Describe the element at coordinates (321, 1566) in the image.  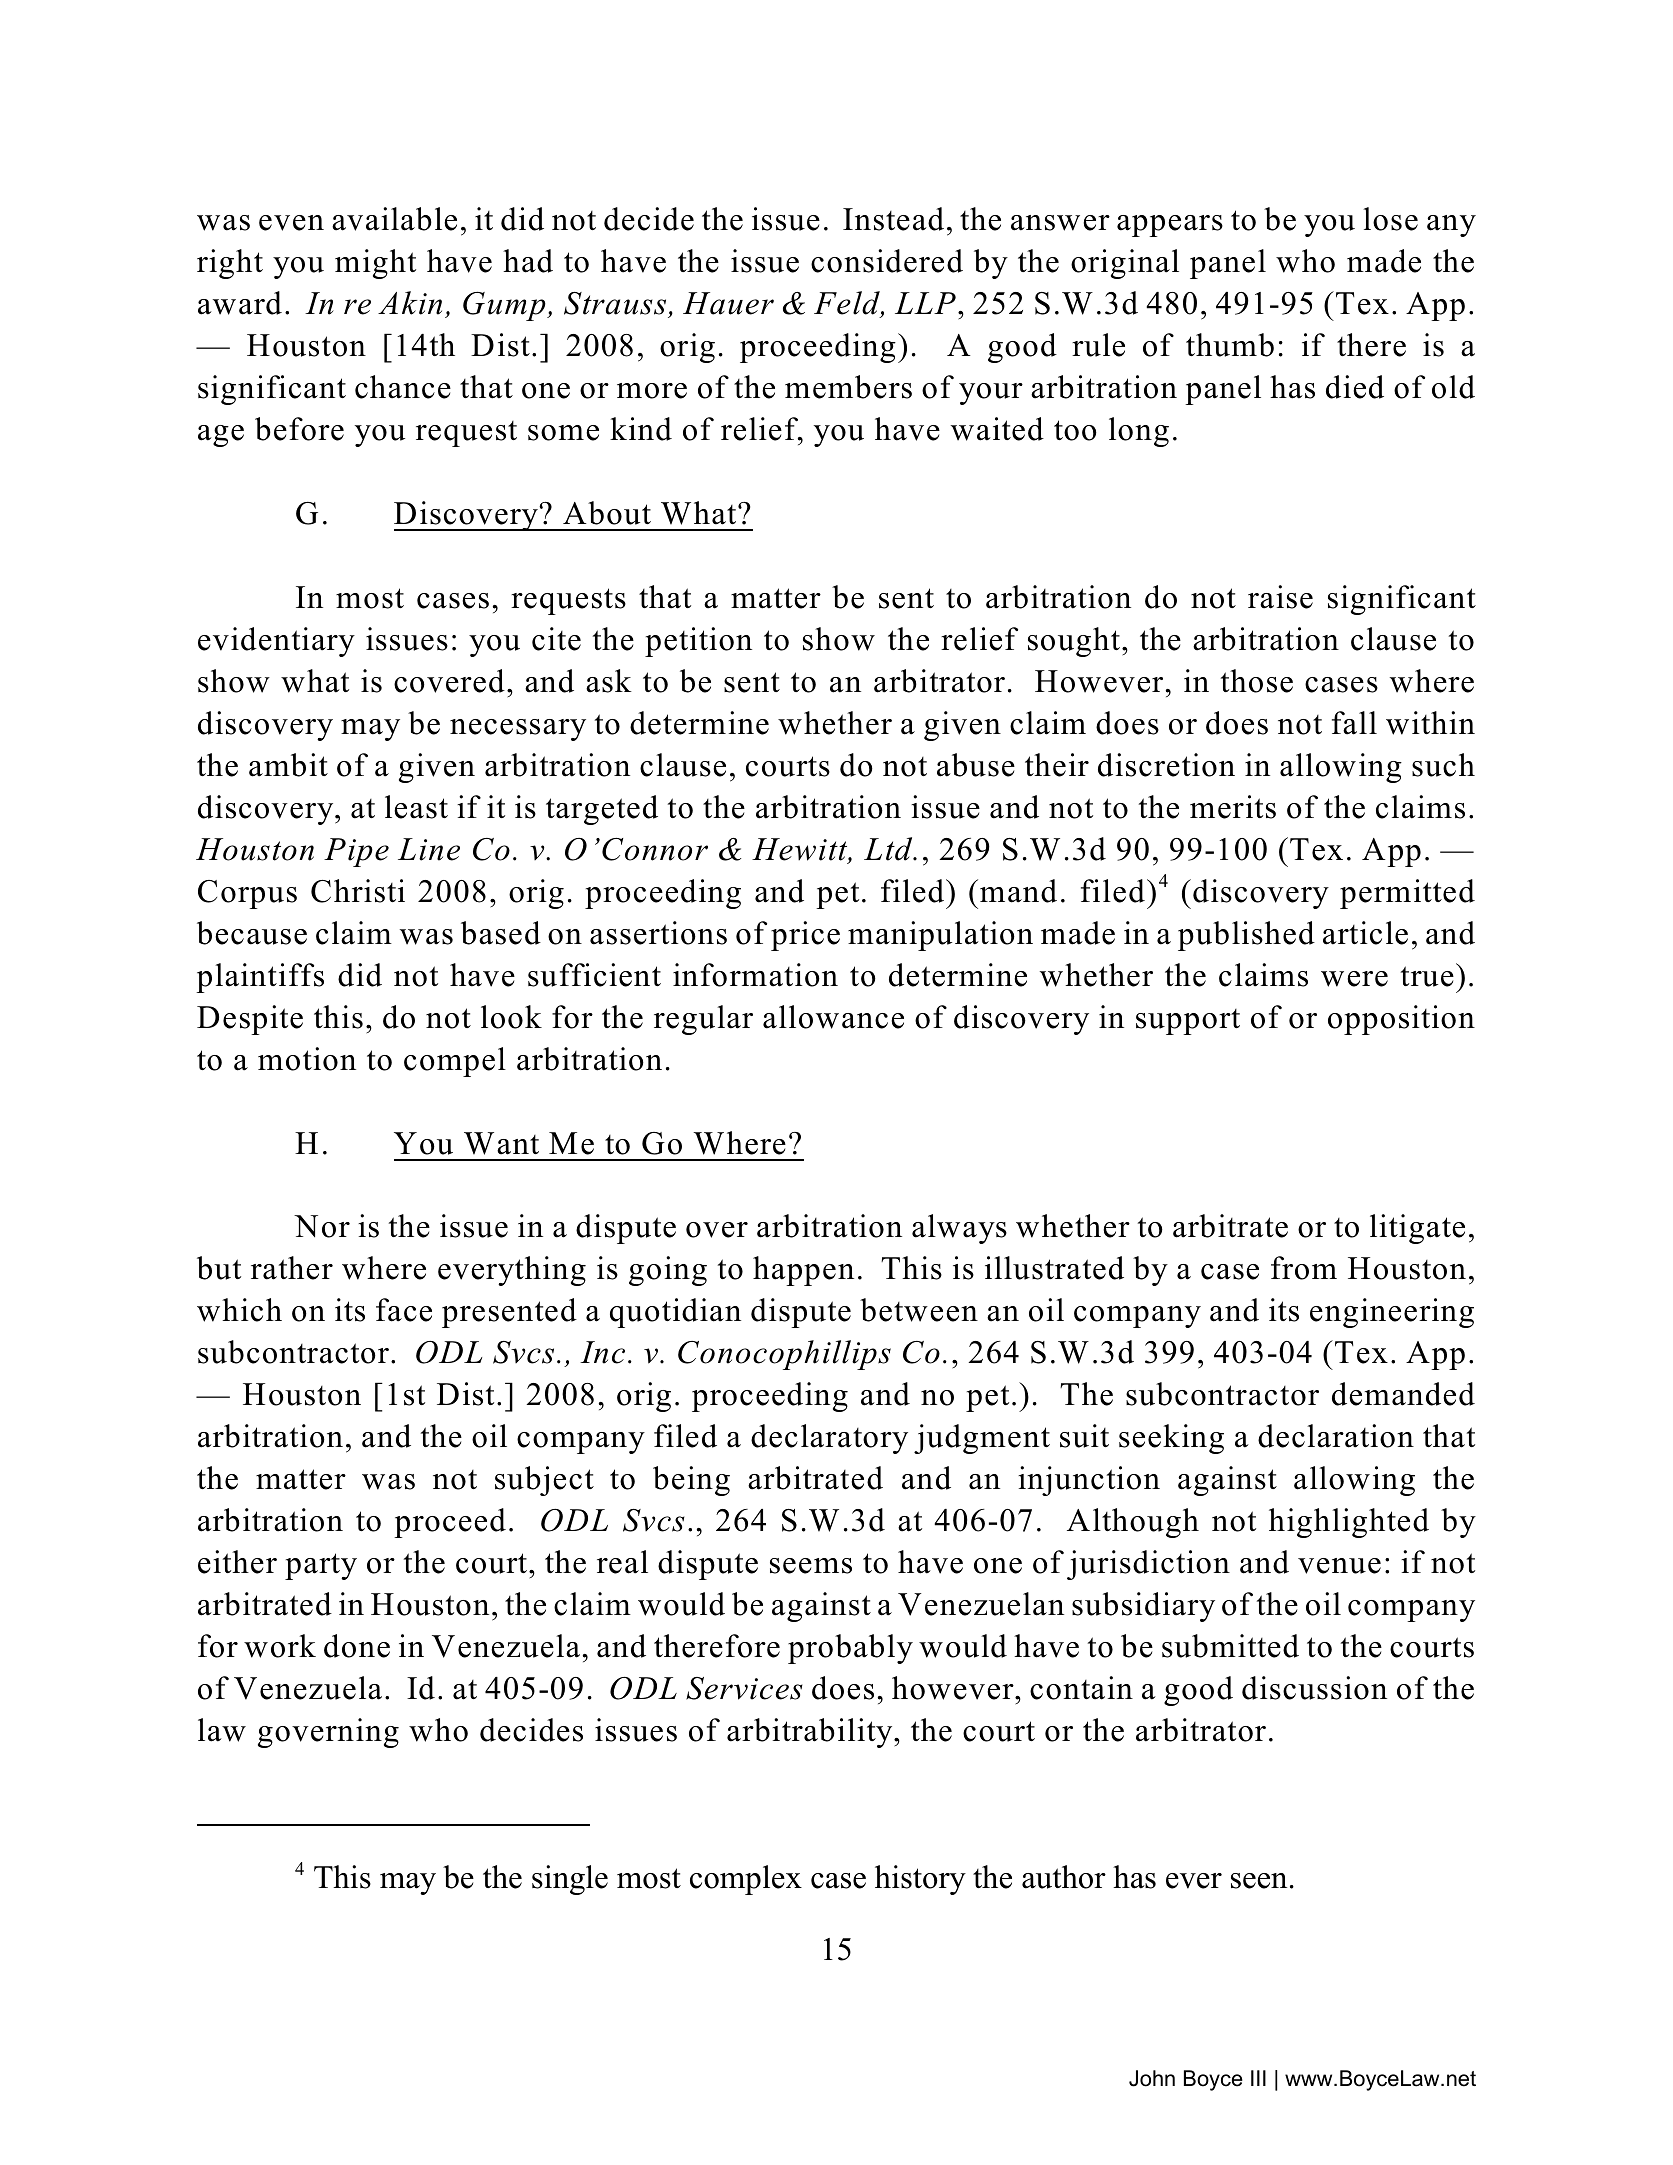
I see `party` at that location.
